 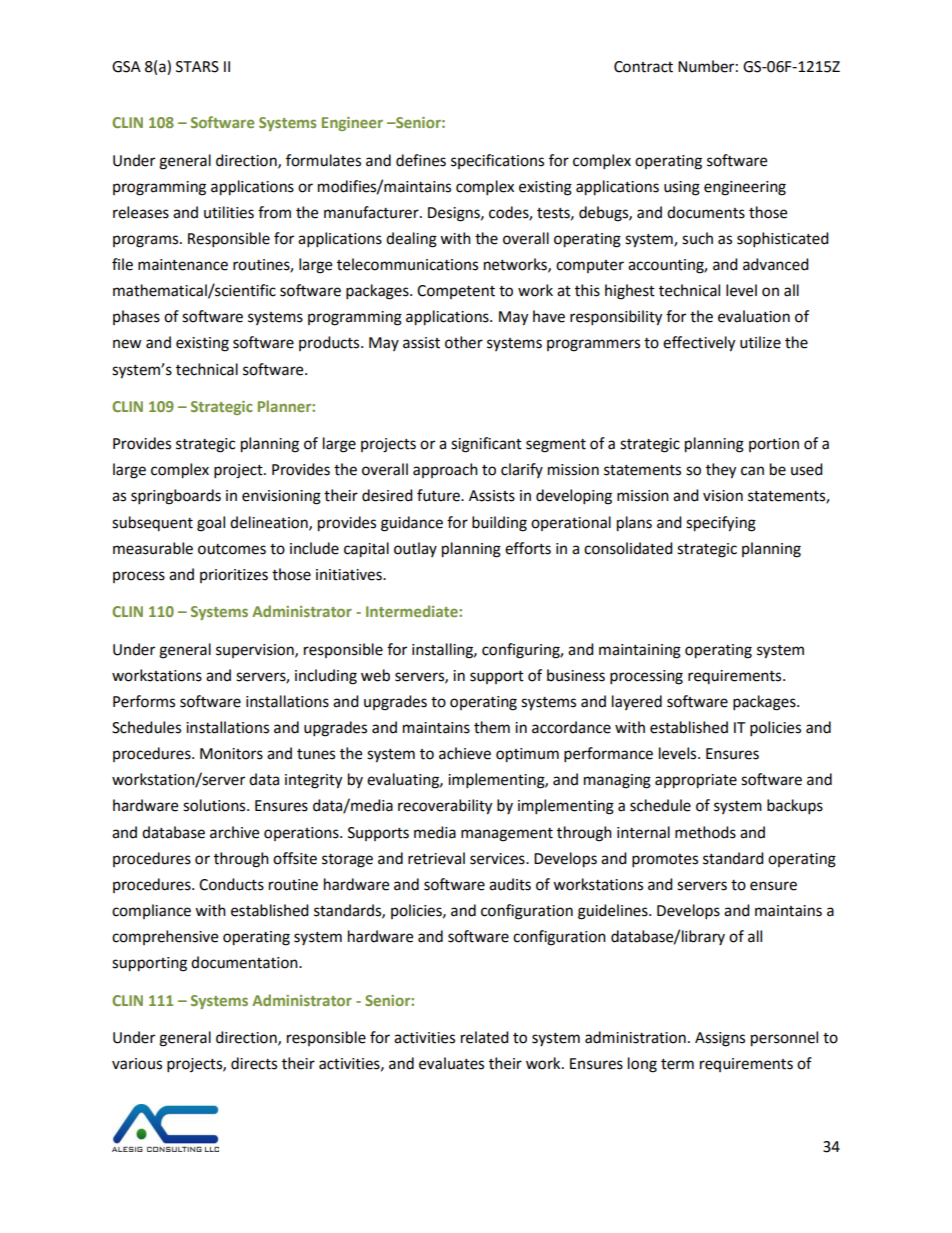 I want to click on they, so click(x=721, y=471).
